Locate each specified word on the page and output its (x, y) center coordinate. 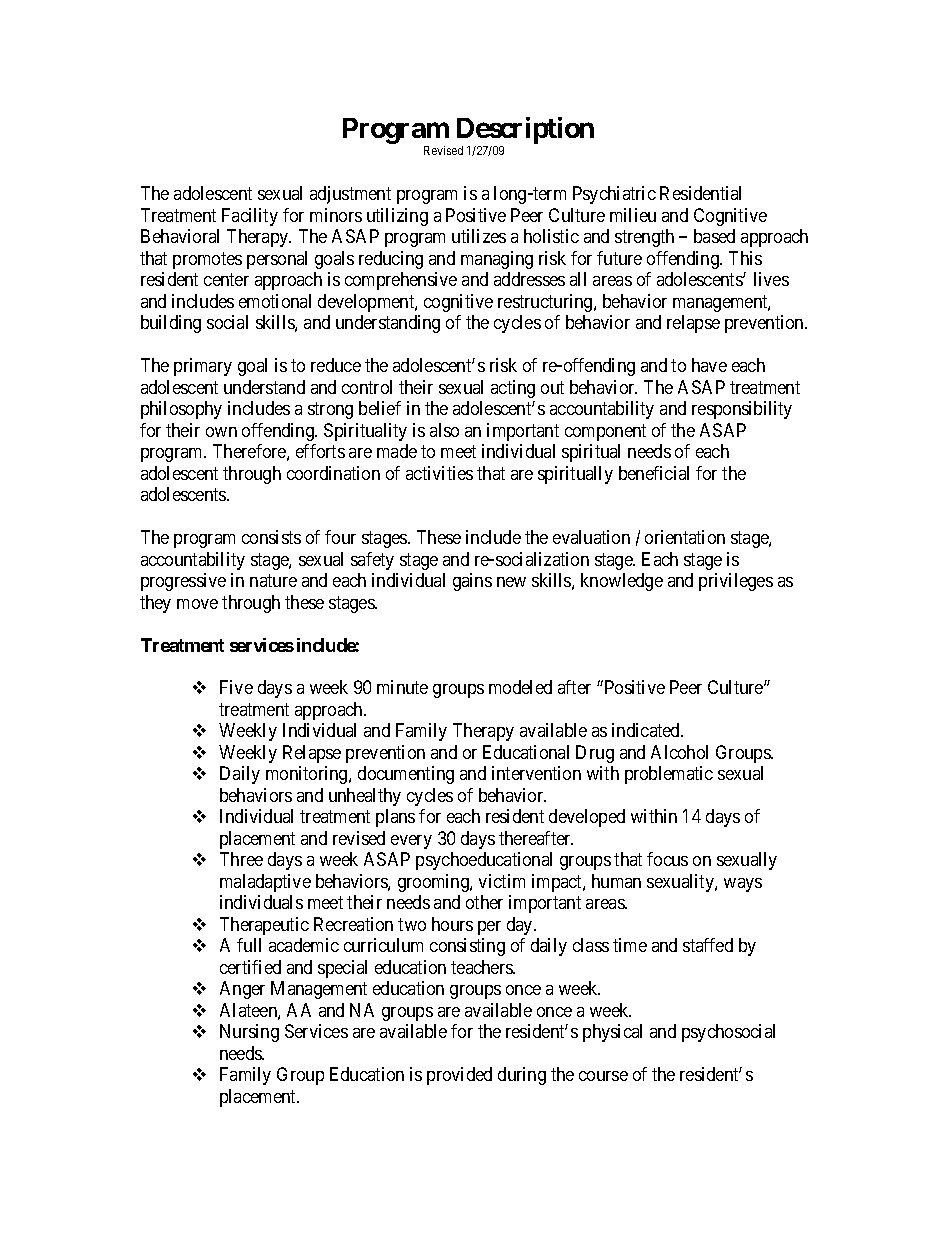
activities (439, 473)
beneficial (654, 473)
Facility (250, 217)
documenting (406, 775)
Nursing (249, 1033)
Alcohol (679, 752)
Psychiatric (614, 195)
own (221, 432)
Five (236, 687)
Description (525, 130)
